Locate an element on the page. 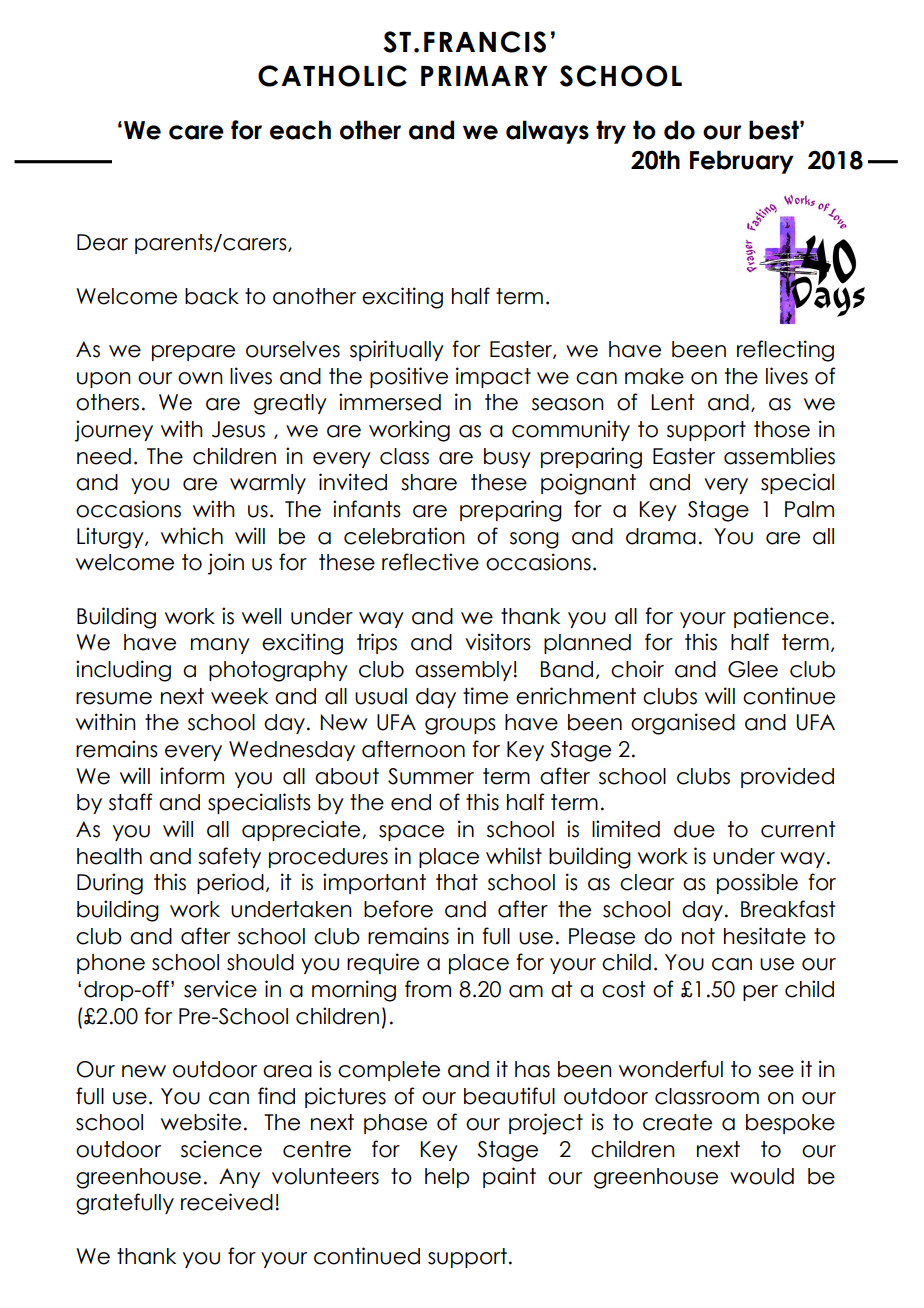  own is located at coordinates (200, 378).
